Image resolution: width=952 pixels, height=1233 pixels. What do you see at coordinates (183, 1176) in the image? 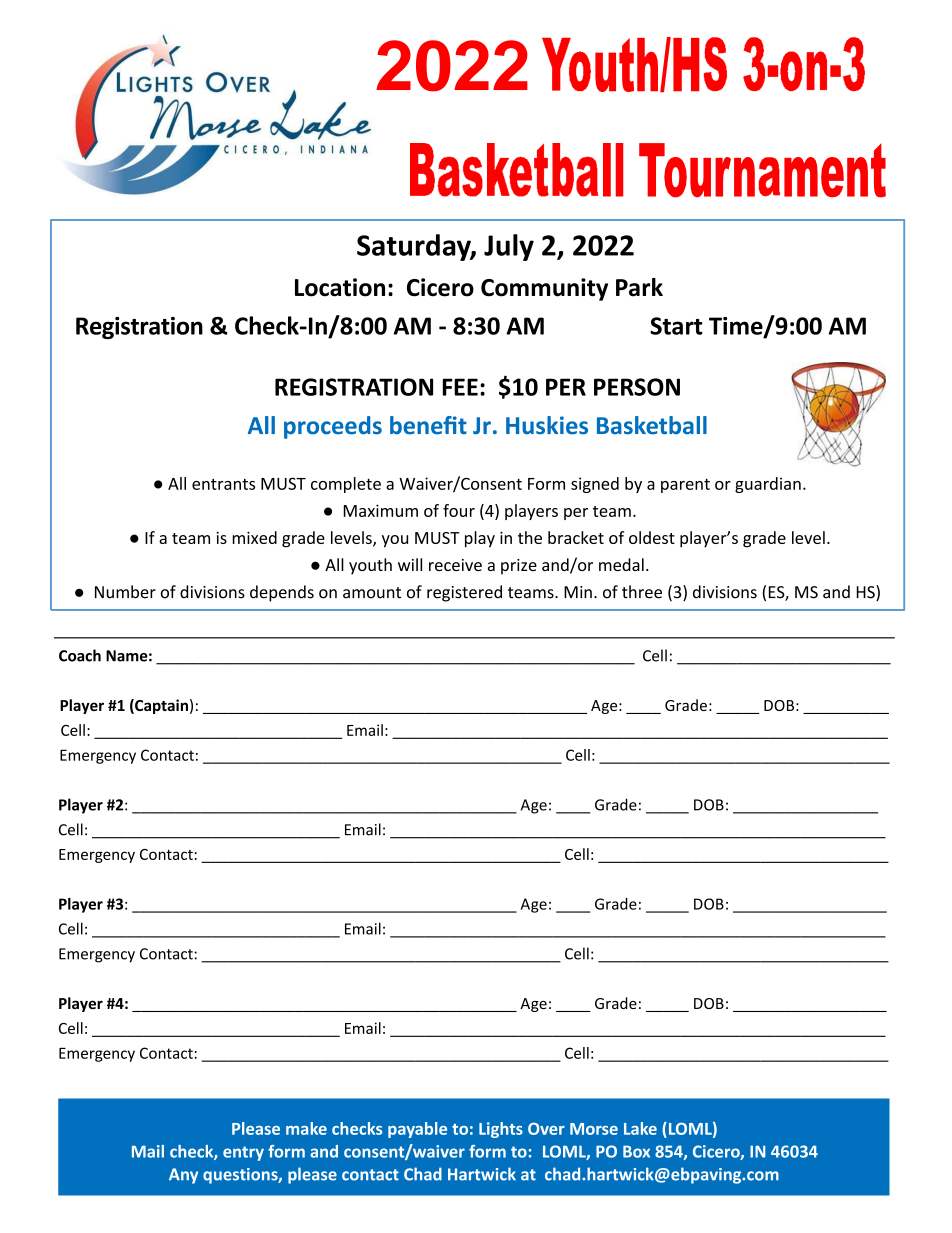
I see `Any` at bounding box center [183, 1176].
